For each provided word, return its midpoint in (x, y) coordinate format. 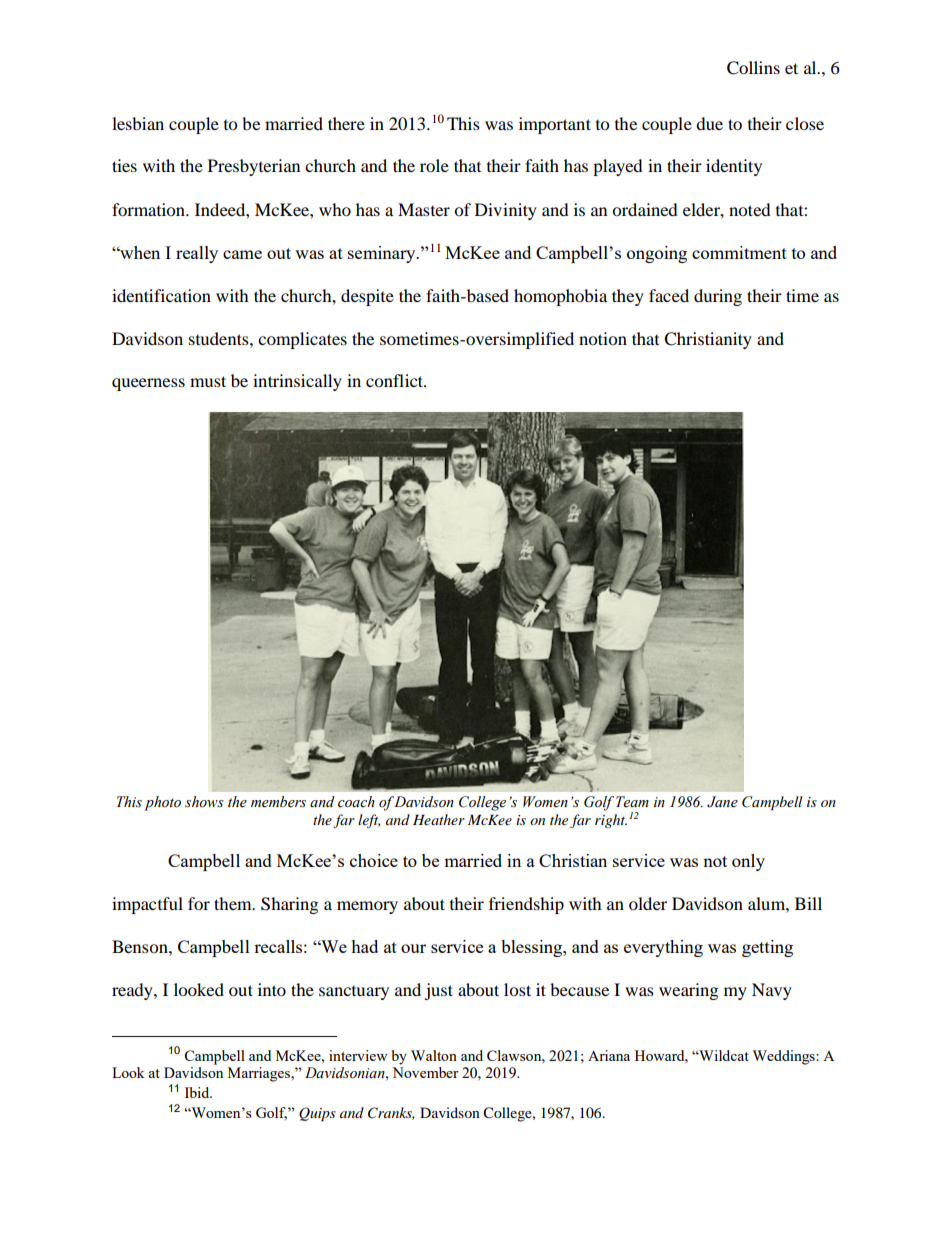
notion (603, 338)
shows (204, 802)
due (709, 123)
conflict (396, 380)
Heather (439, 819)
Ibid (198, 1092)
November (425, 1072)
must (208, 381)
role (434, 165)
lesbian (138, 123)
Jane (722, 802)
